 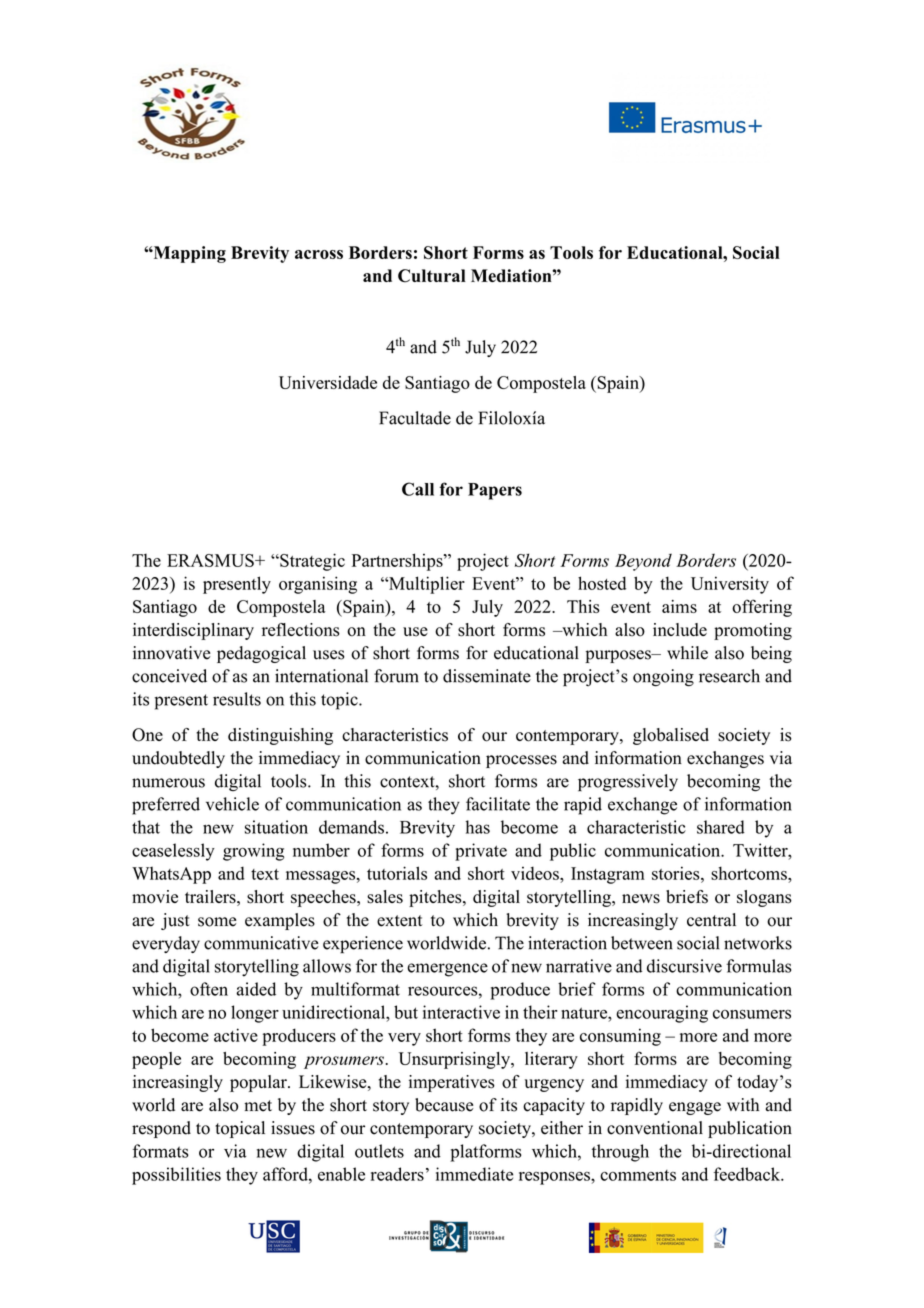 What do you see at coordinates (478, 827) in the document?
I see `has` at bounding box center [478, 827].
